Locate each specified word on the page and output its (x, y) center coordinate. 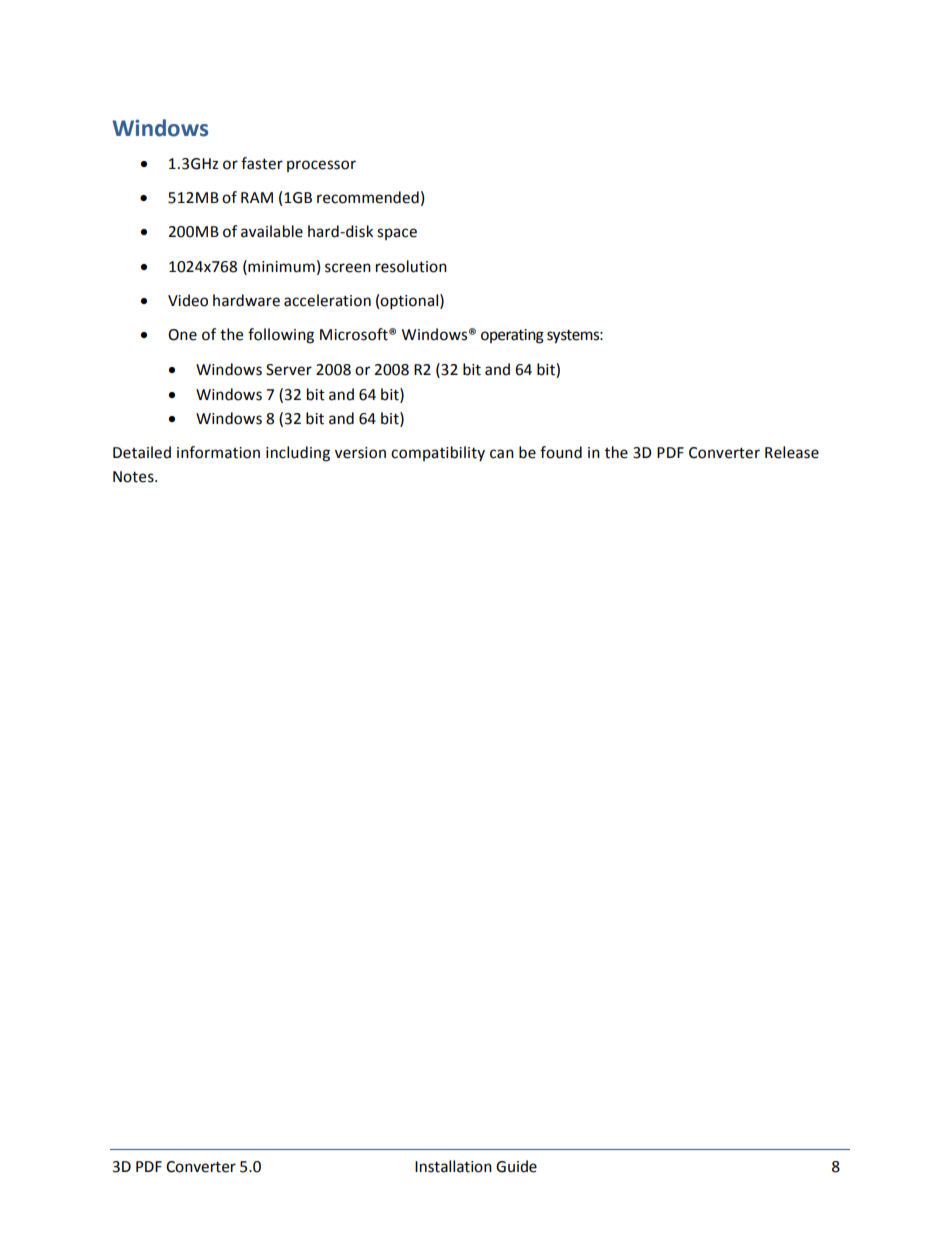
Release (792, 452)
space (397, 234)
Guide (516, 1166)
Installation (453, 1166)
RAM (257, 197)
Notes (134, 477)
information (218, 452)
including (298, 454)
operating (512, 336)
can (502, 454)
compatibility (438, 453)
